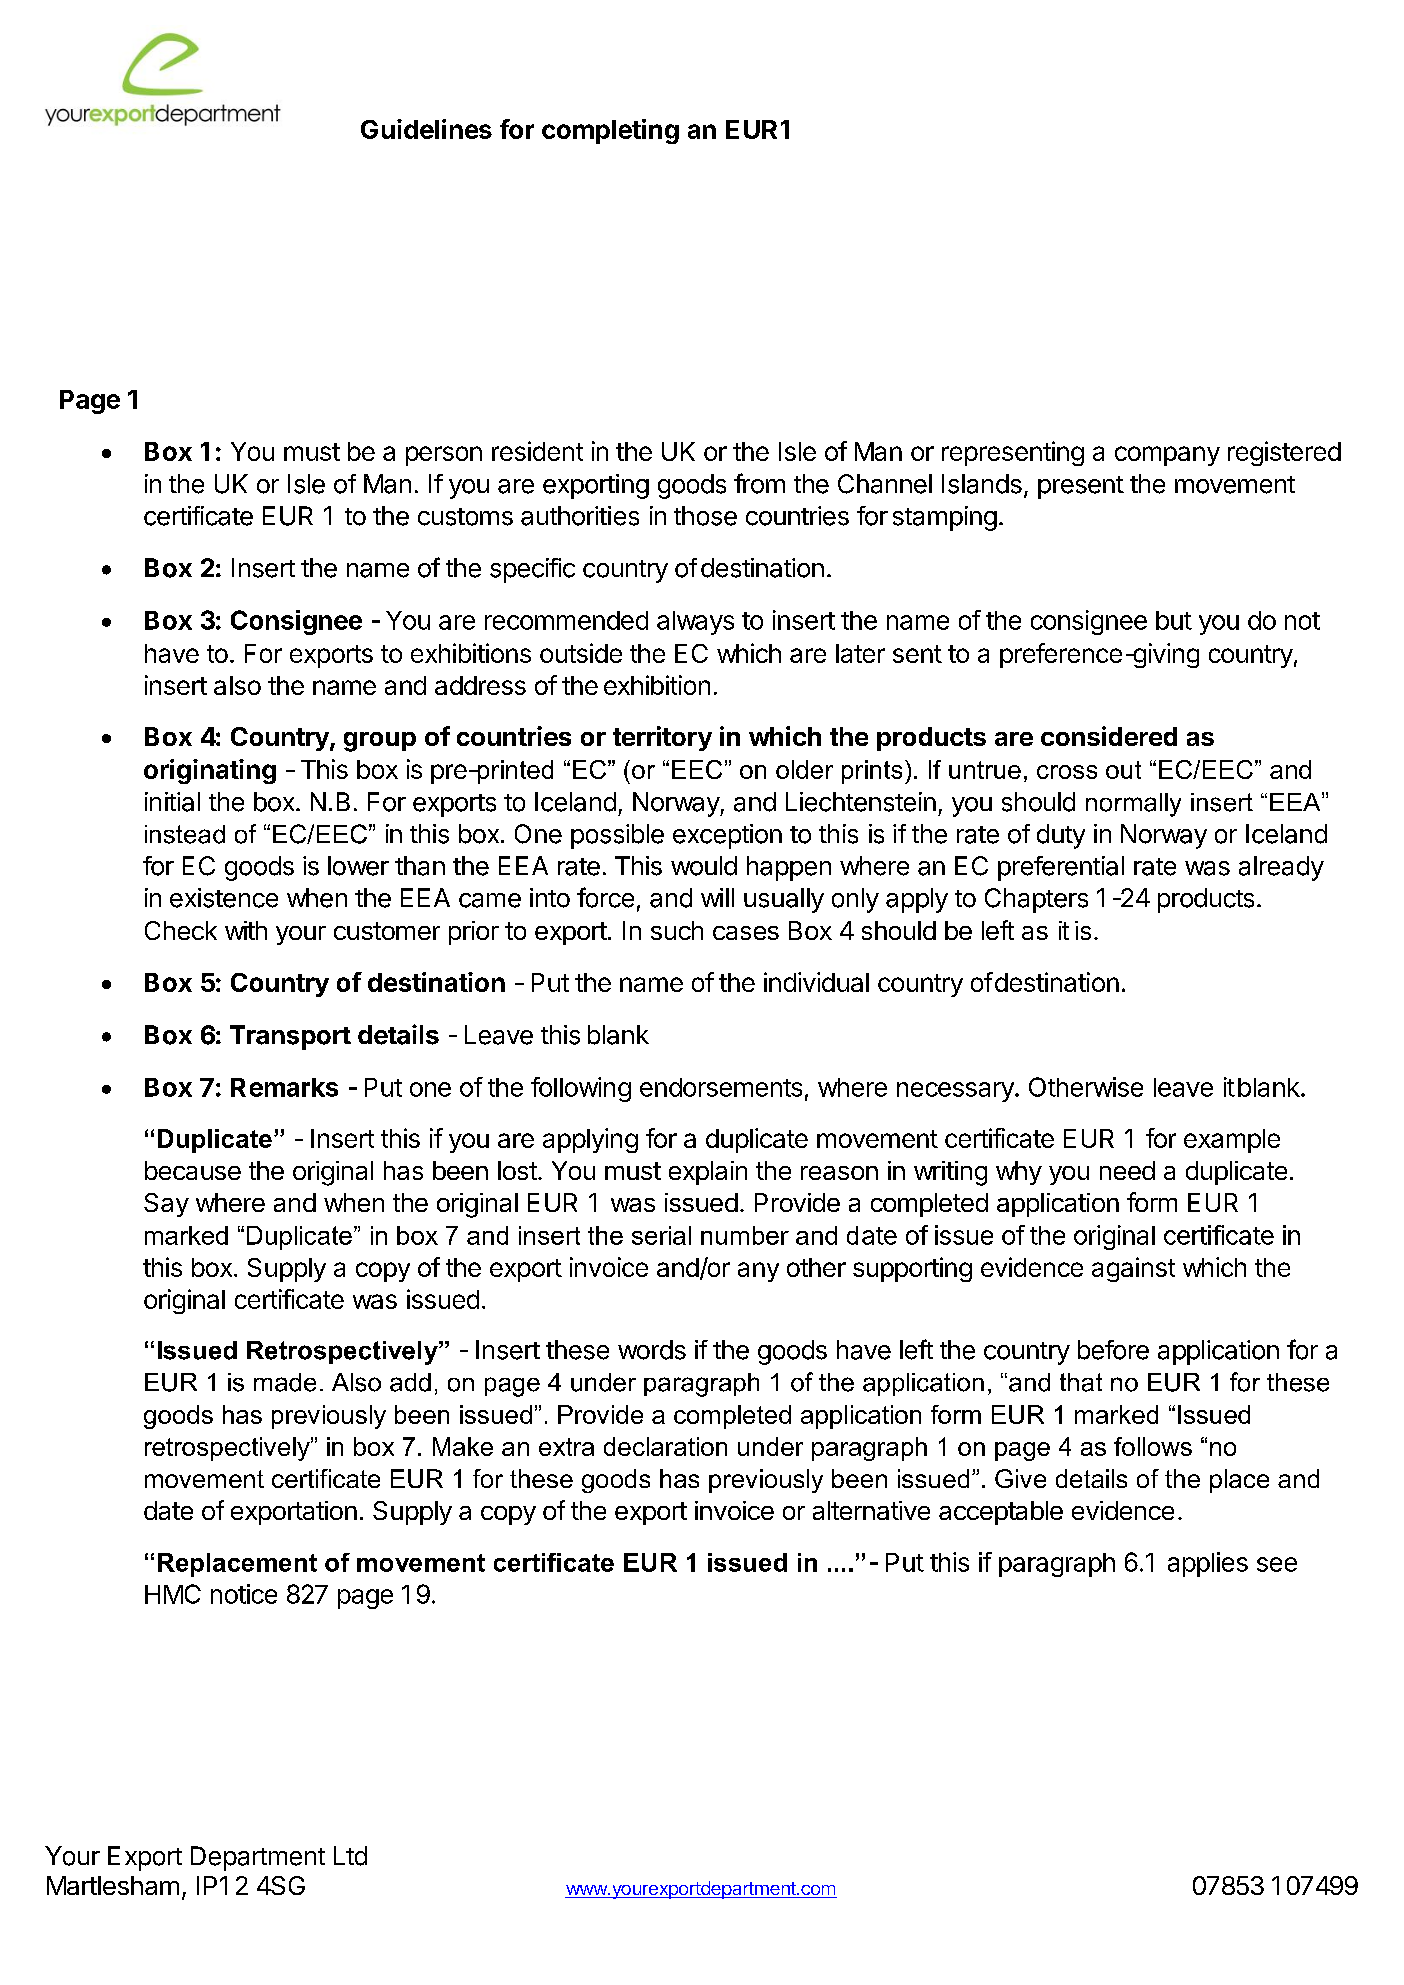  Describe the element at coordinates (871, 1510) in the screenshot. I see `alternative` at that location.
